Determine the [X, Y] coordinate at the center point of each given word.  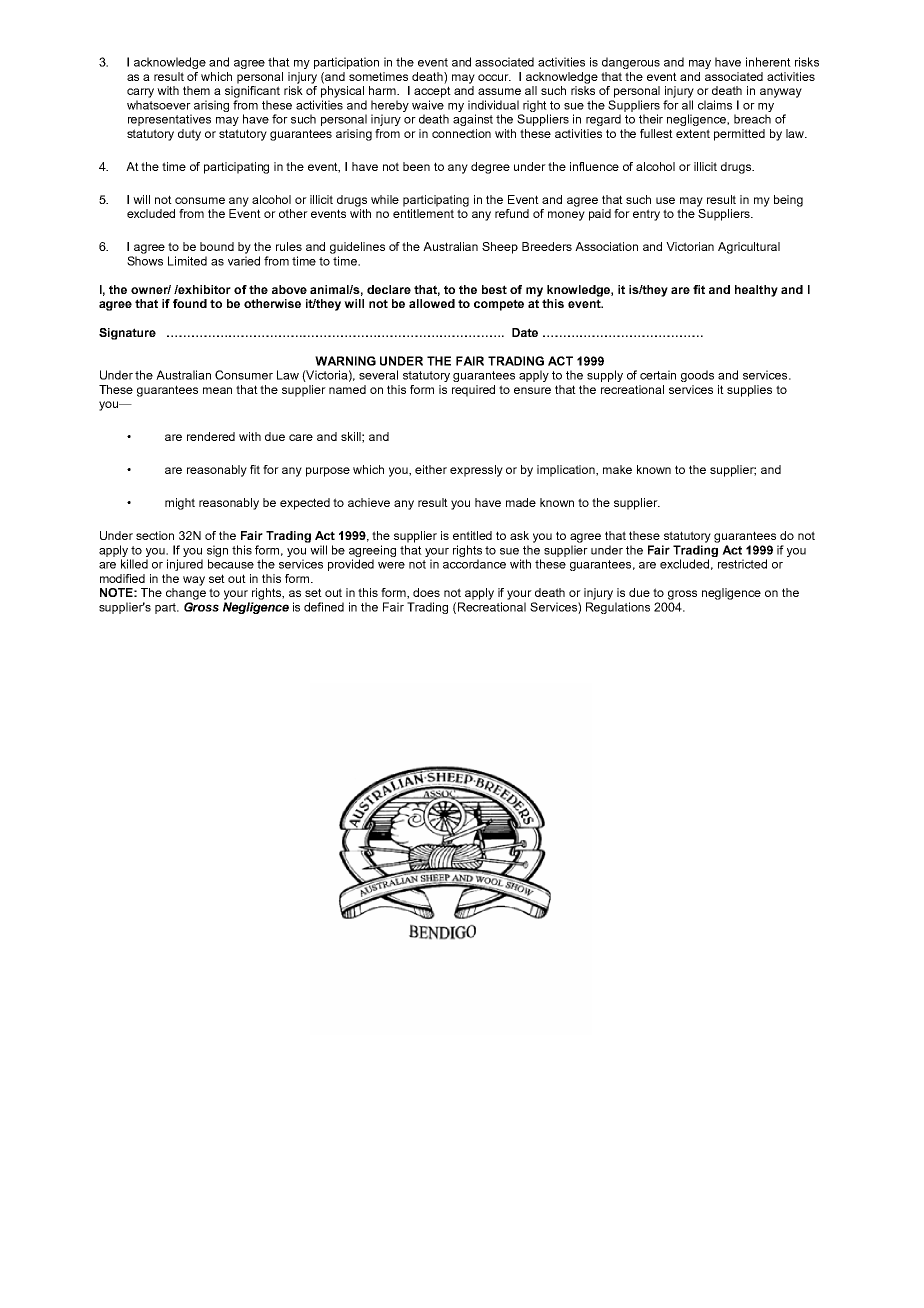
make [617, 469]
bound [217, 246]
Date [525, 332]
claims [715, 105]
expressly [476, 471]
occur [494, 77]
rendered [211, 436]
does [426, 592]
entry [646, 215]
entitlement [423, 213]
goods [697, 376]
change [186, 594]
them [196, 90]
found [190, 303]
